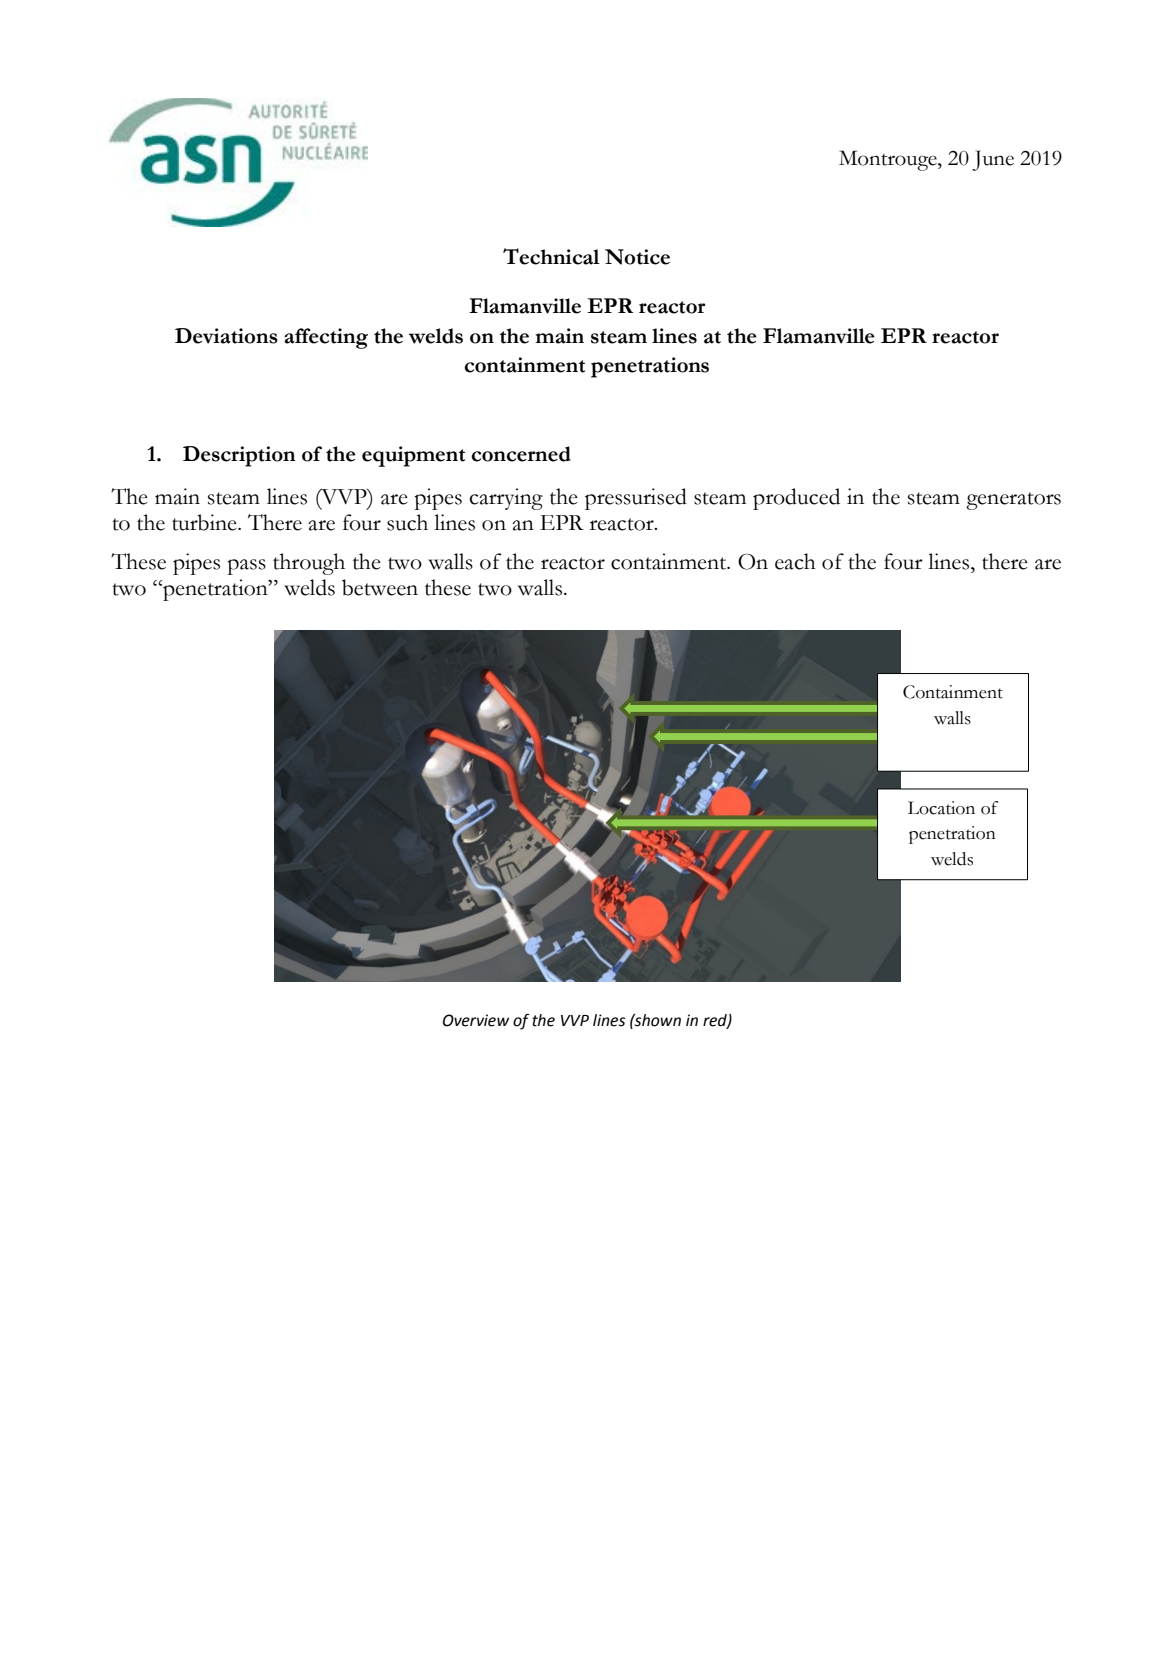 The height and width of the page is (1663, 1176). What do you see at coordinates (637, 257) in the page?
I see `Notice` at bounding box center [637, 257].
